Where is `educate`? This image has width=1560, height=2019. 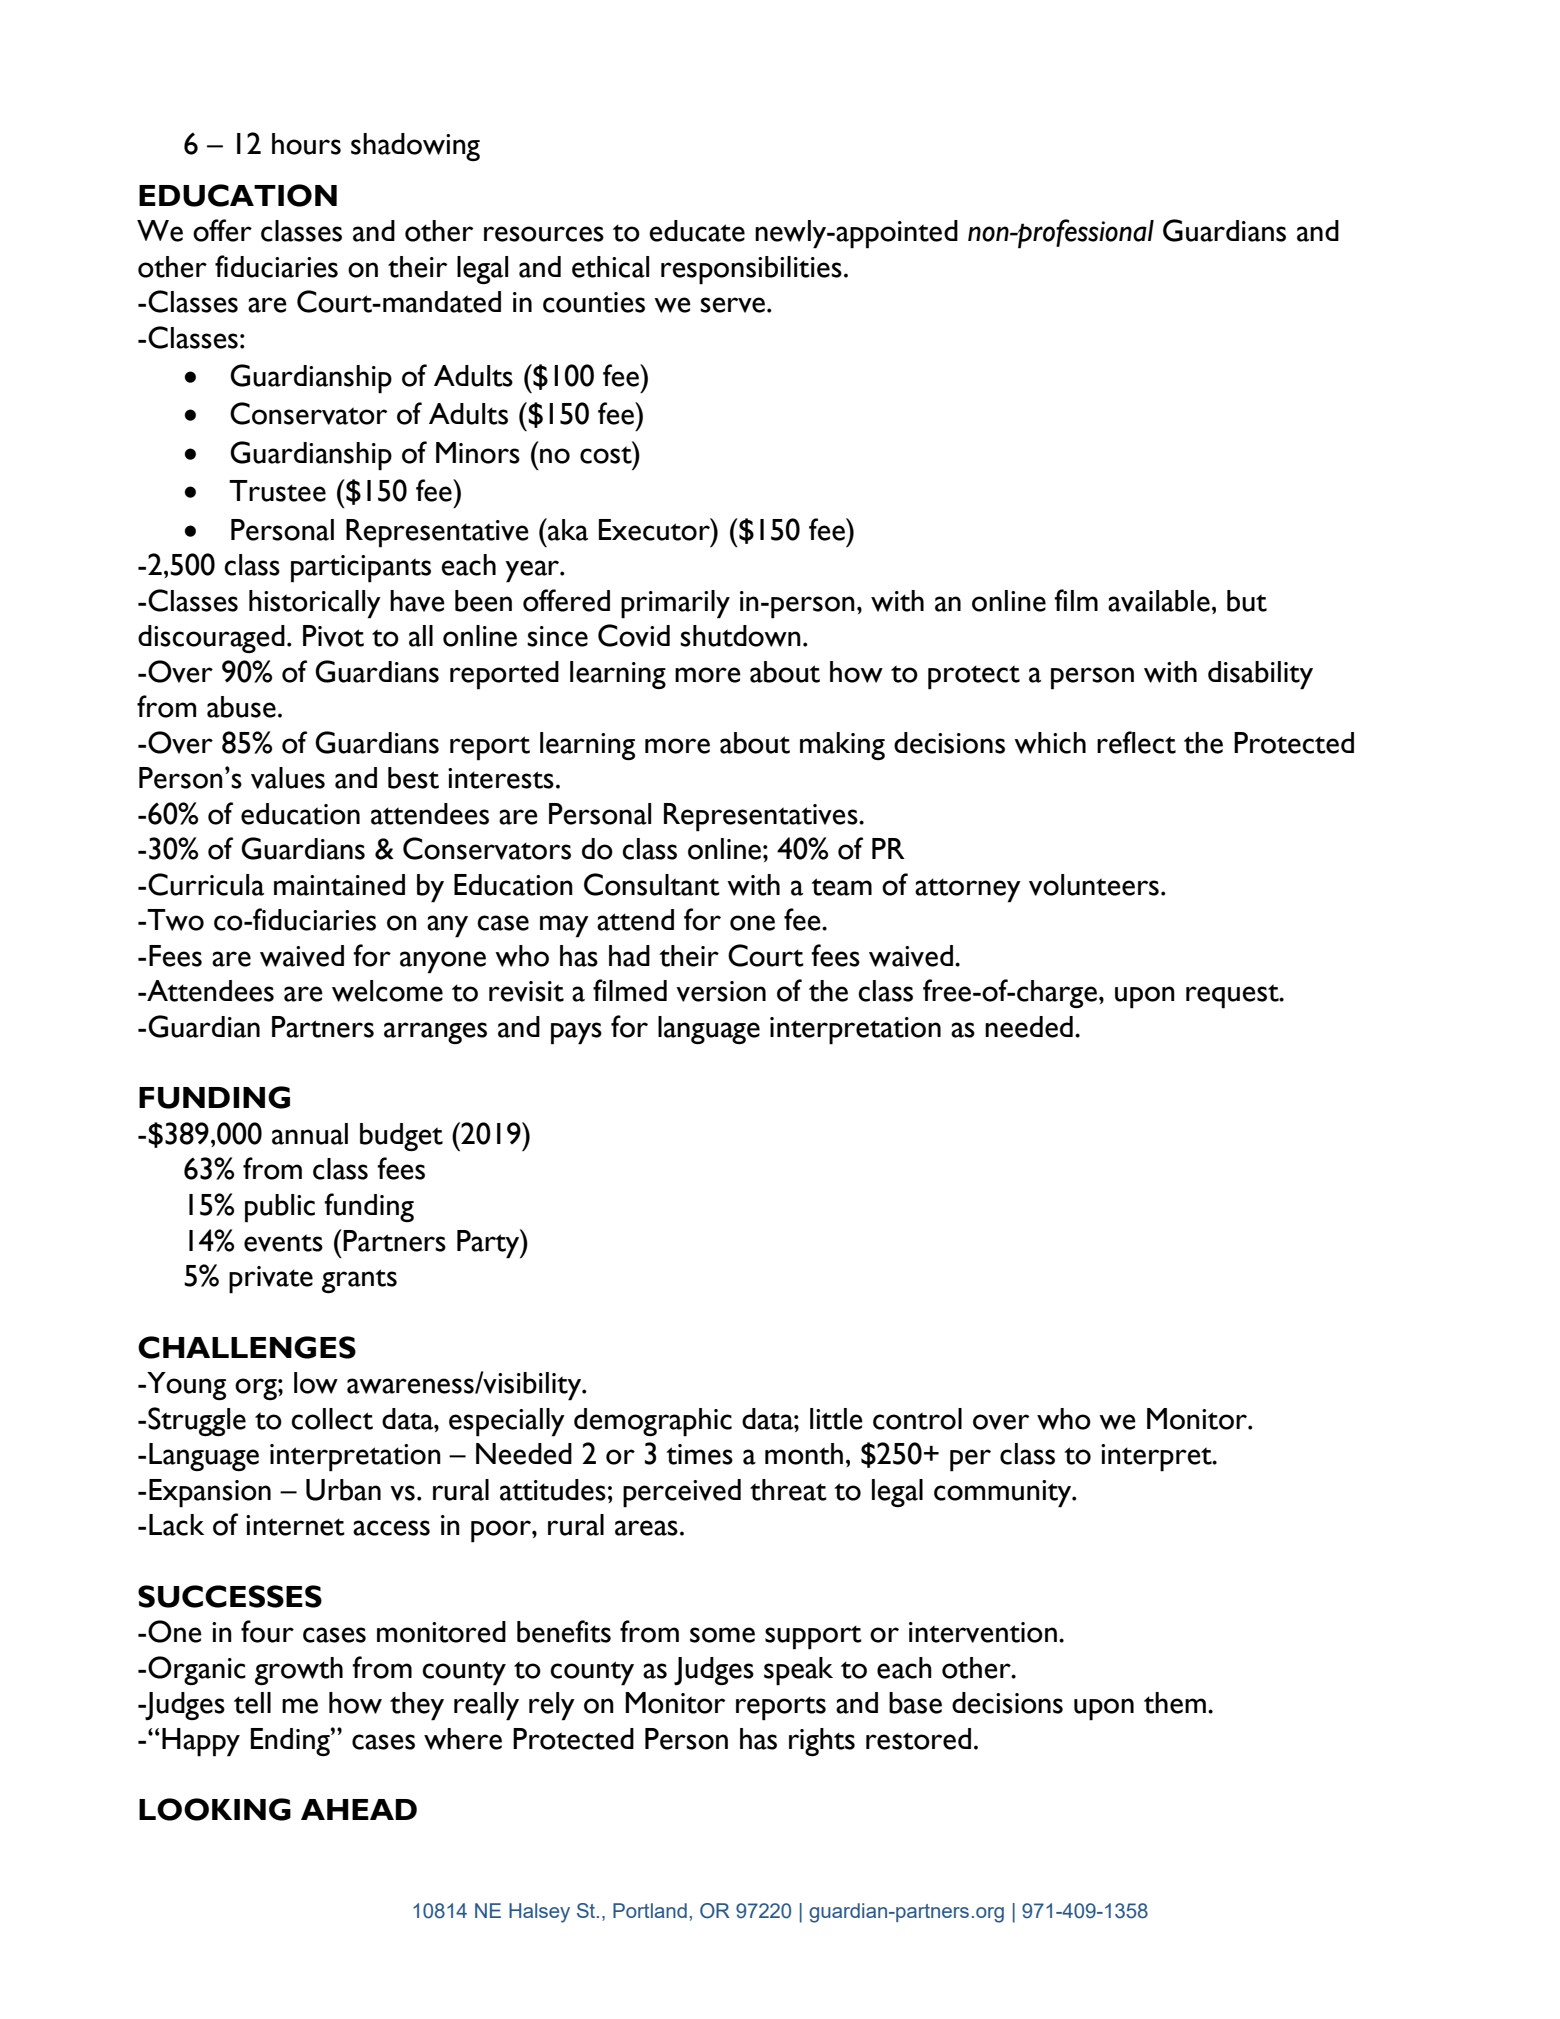
educate is located at coordinates (697, 231).
